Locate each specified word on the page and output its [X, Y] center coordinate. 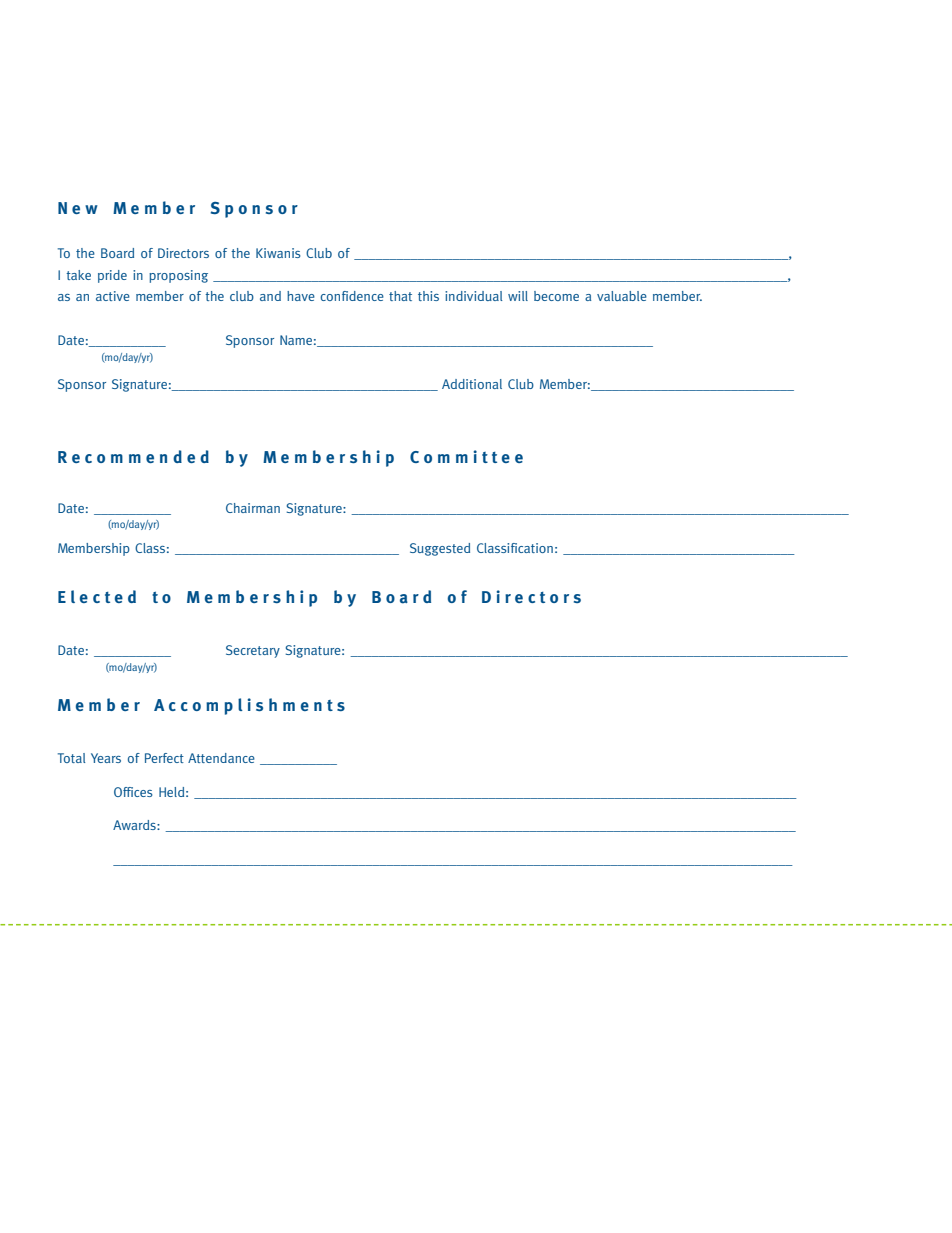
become [556, 296]
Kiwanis [278, 253]
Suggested [440, 549]
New [78, 208]
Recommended [133, 456]
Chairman [253, 508]
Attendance [221, 758]
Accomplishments [249, 706]
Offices [133, 792]
